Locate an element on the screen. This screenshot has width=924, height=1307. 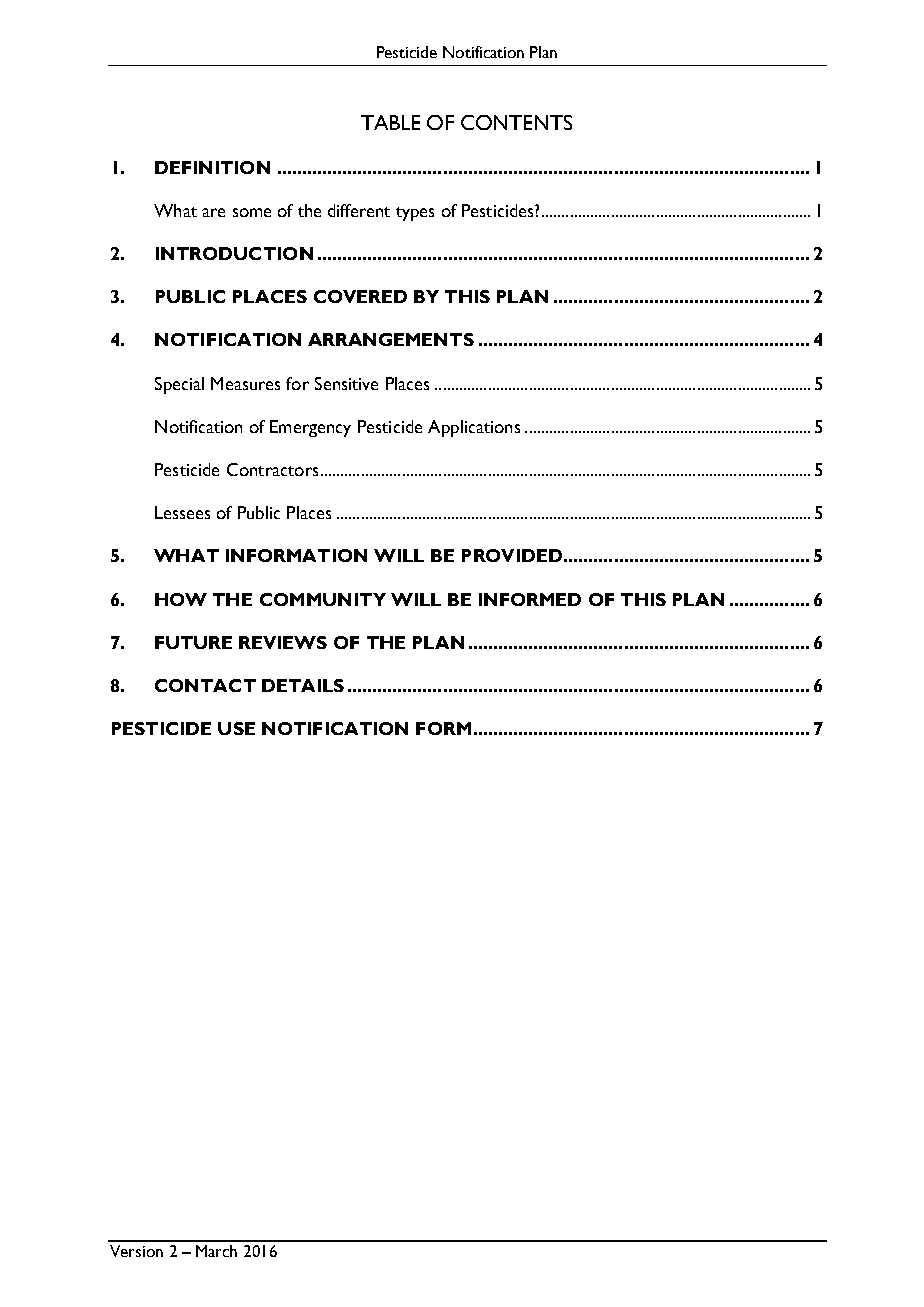
CONTENTS is located at coordinates (516, 122).
